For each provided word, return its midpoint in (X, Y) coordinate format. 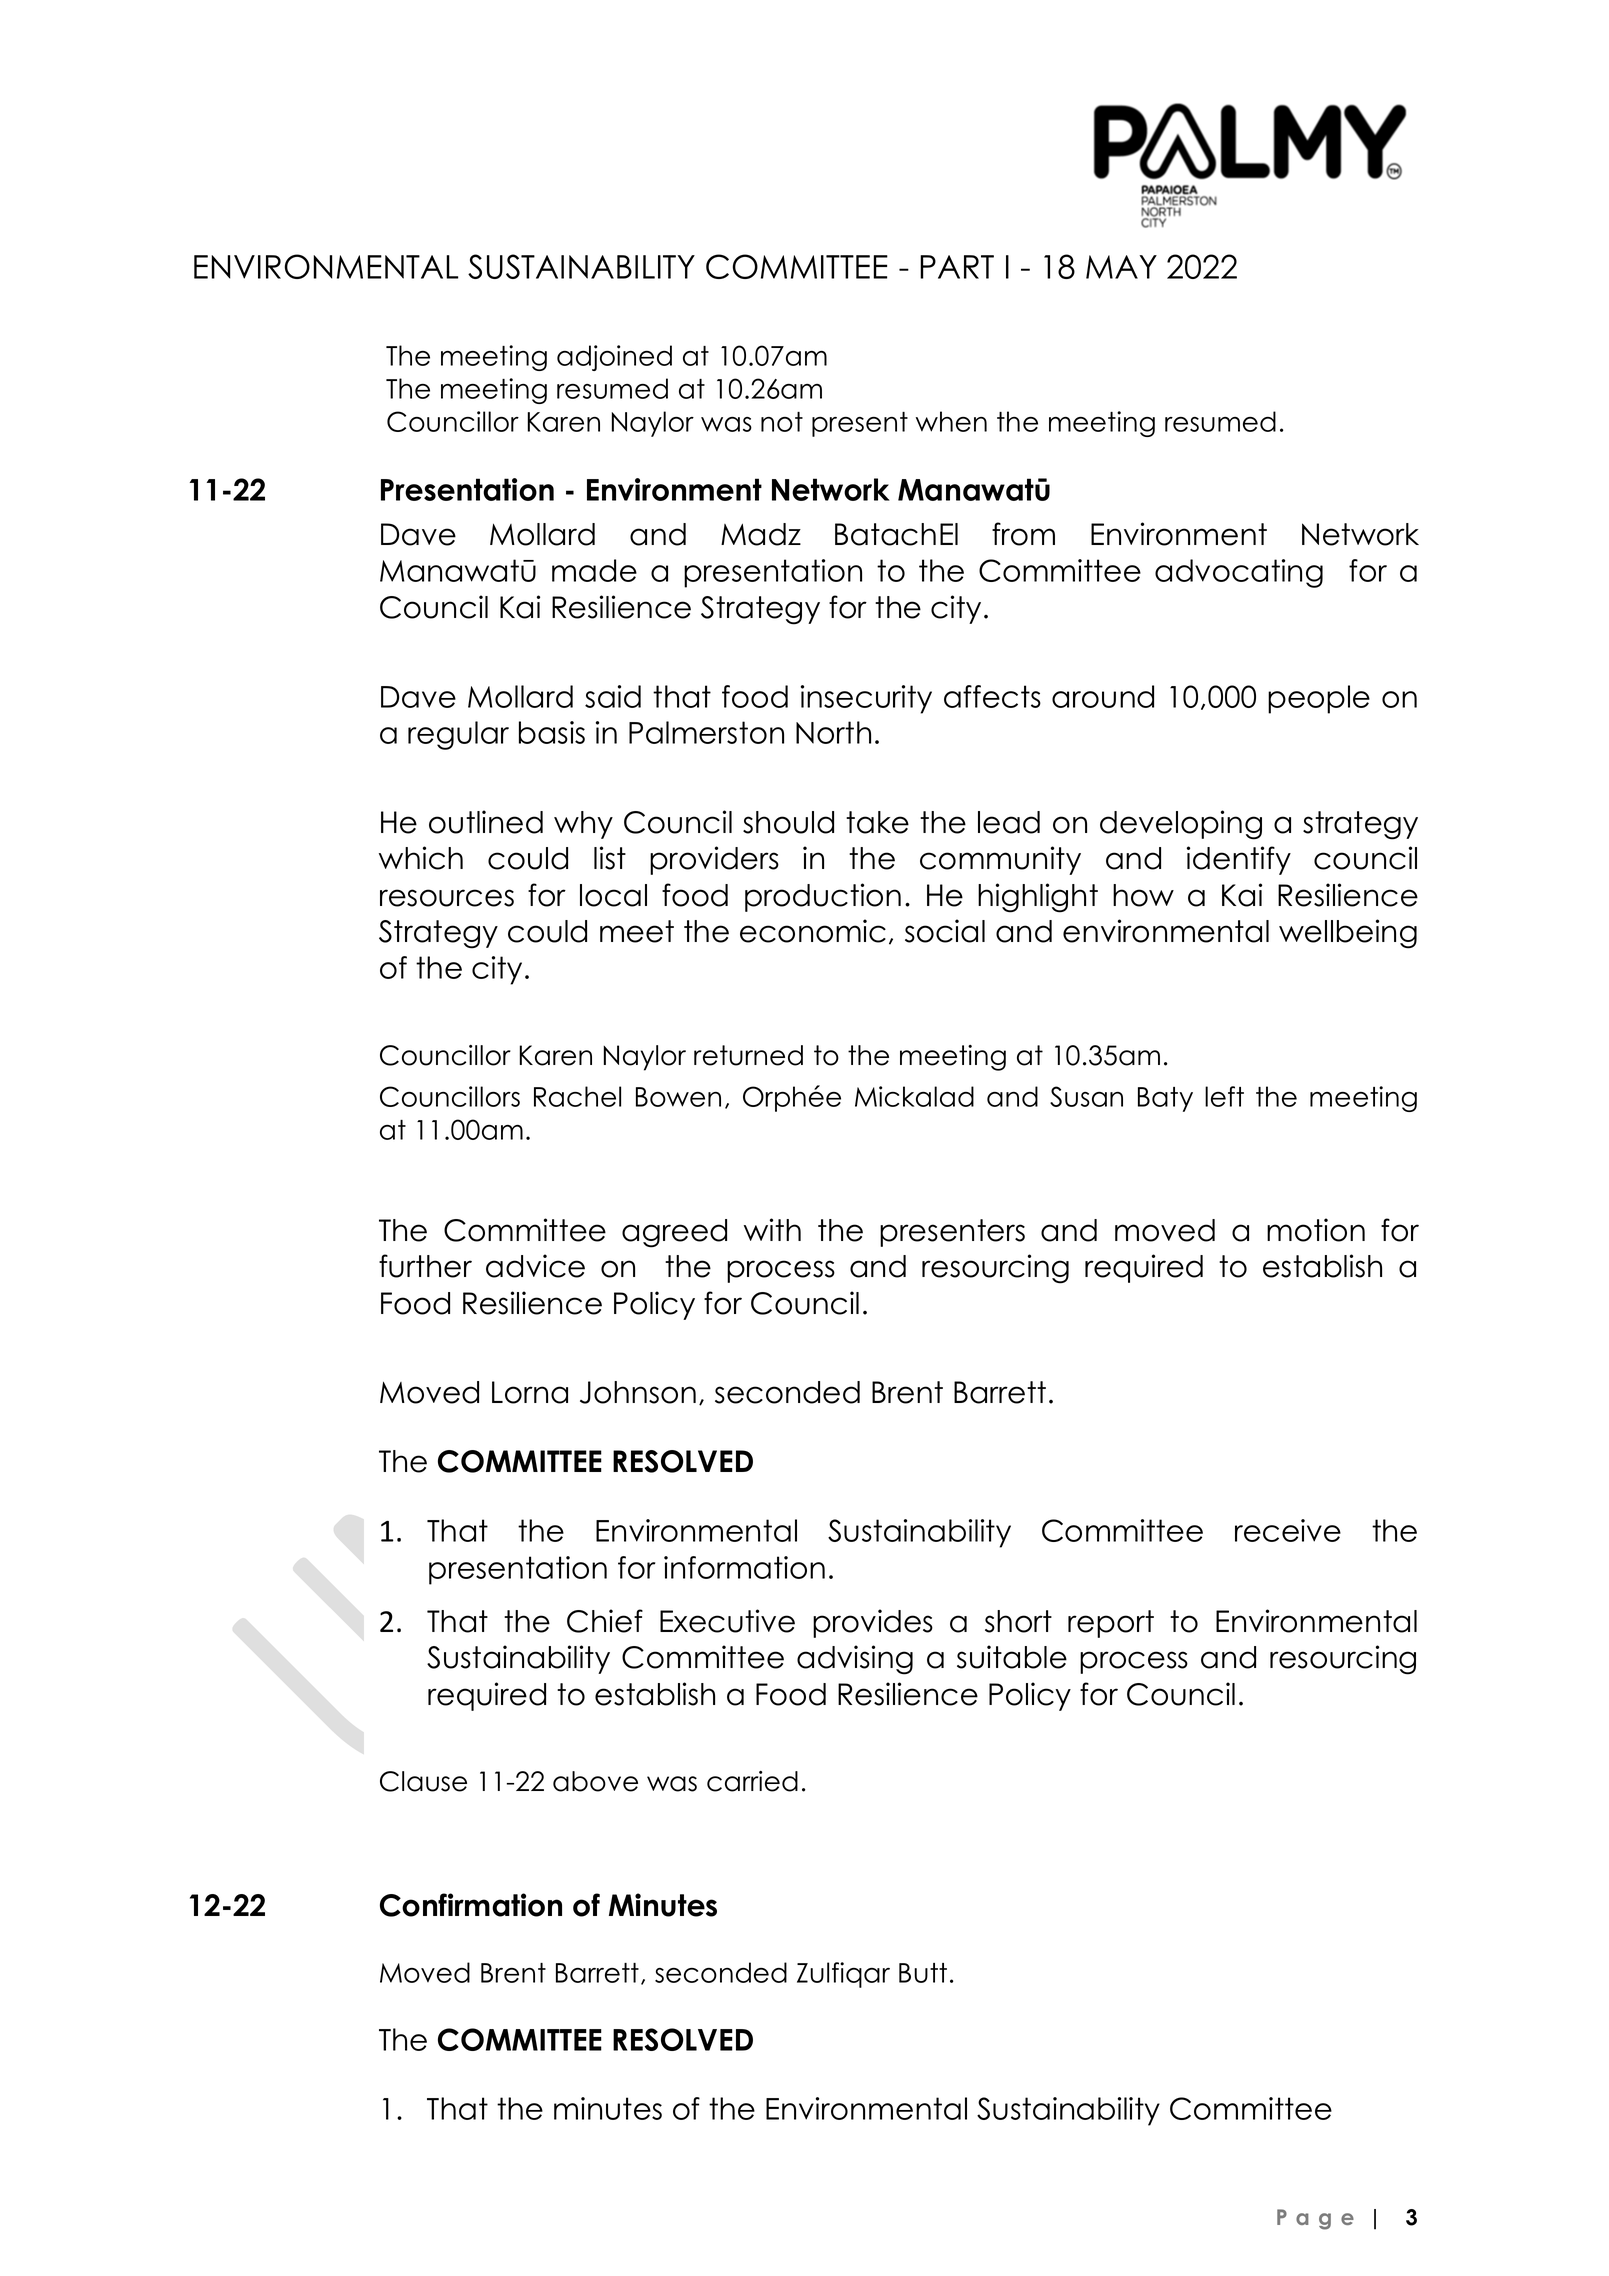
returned (748, 1055)
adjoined (614, 358)
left (1224, 1096)
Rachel (577, 1096)
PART (957, 267)
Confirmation (471, 1905)
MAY (1121, 267)
